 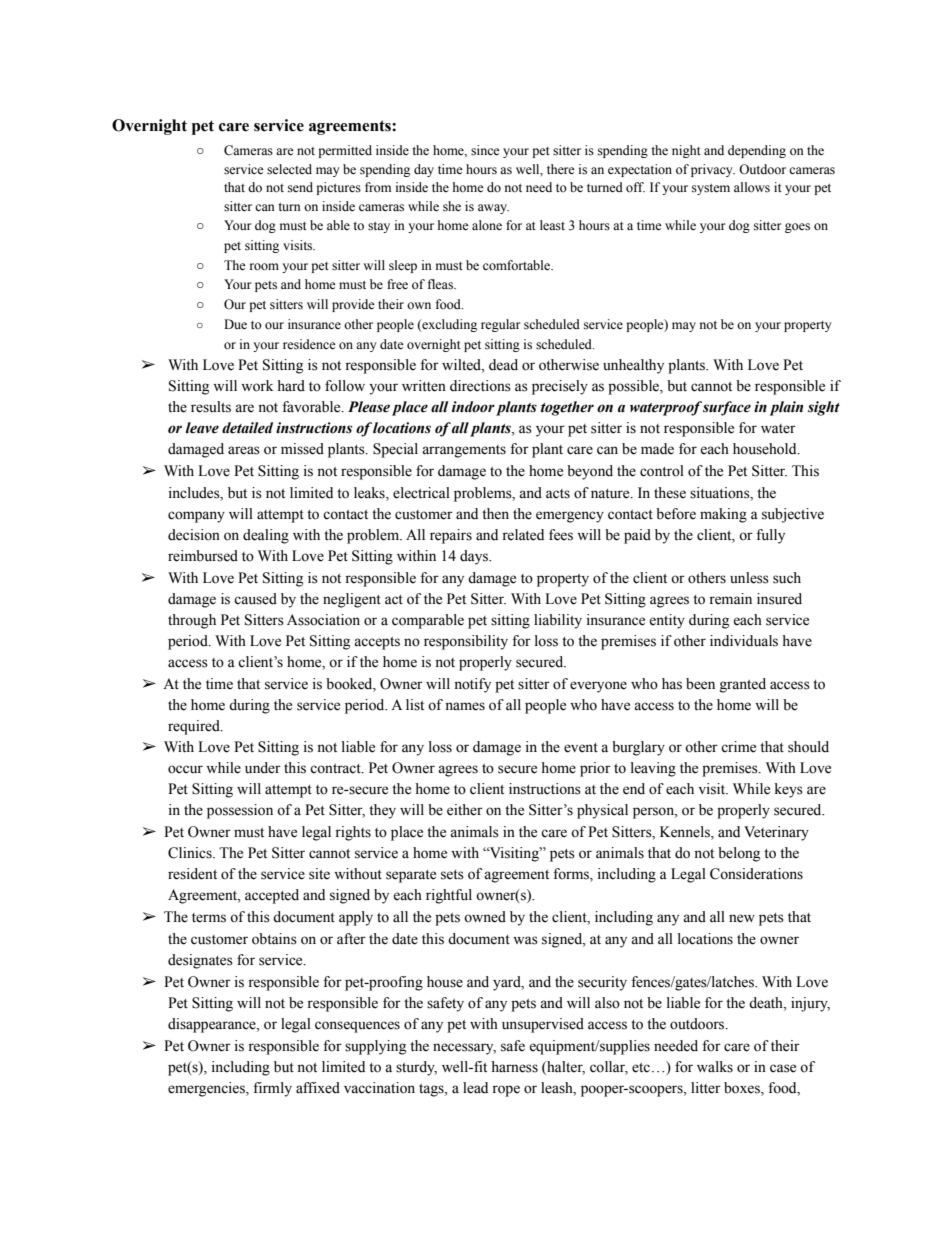 I want to click on responsibility, so click(x=466, y=642).
